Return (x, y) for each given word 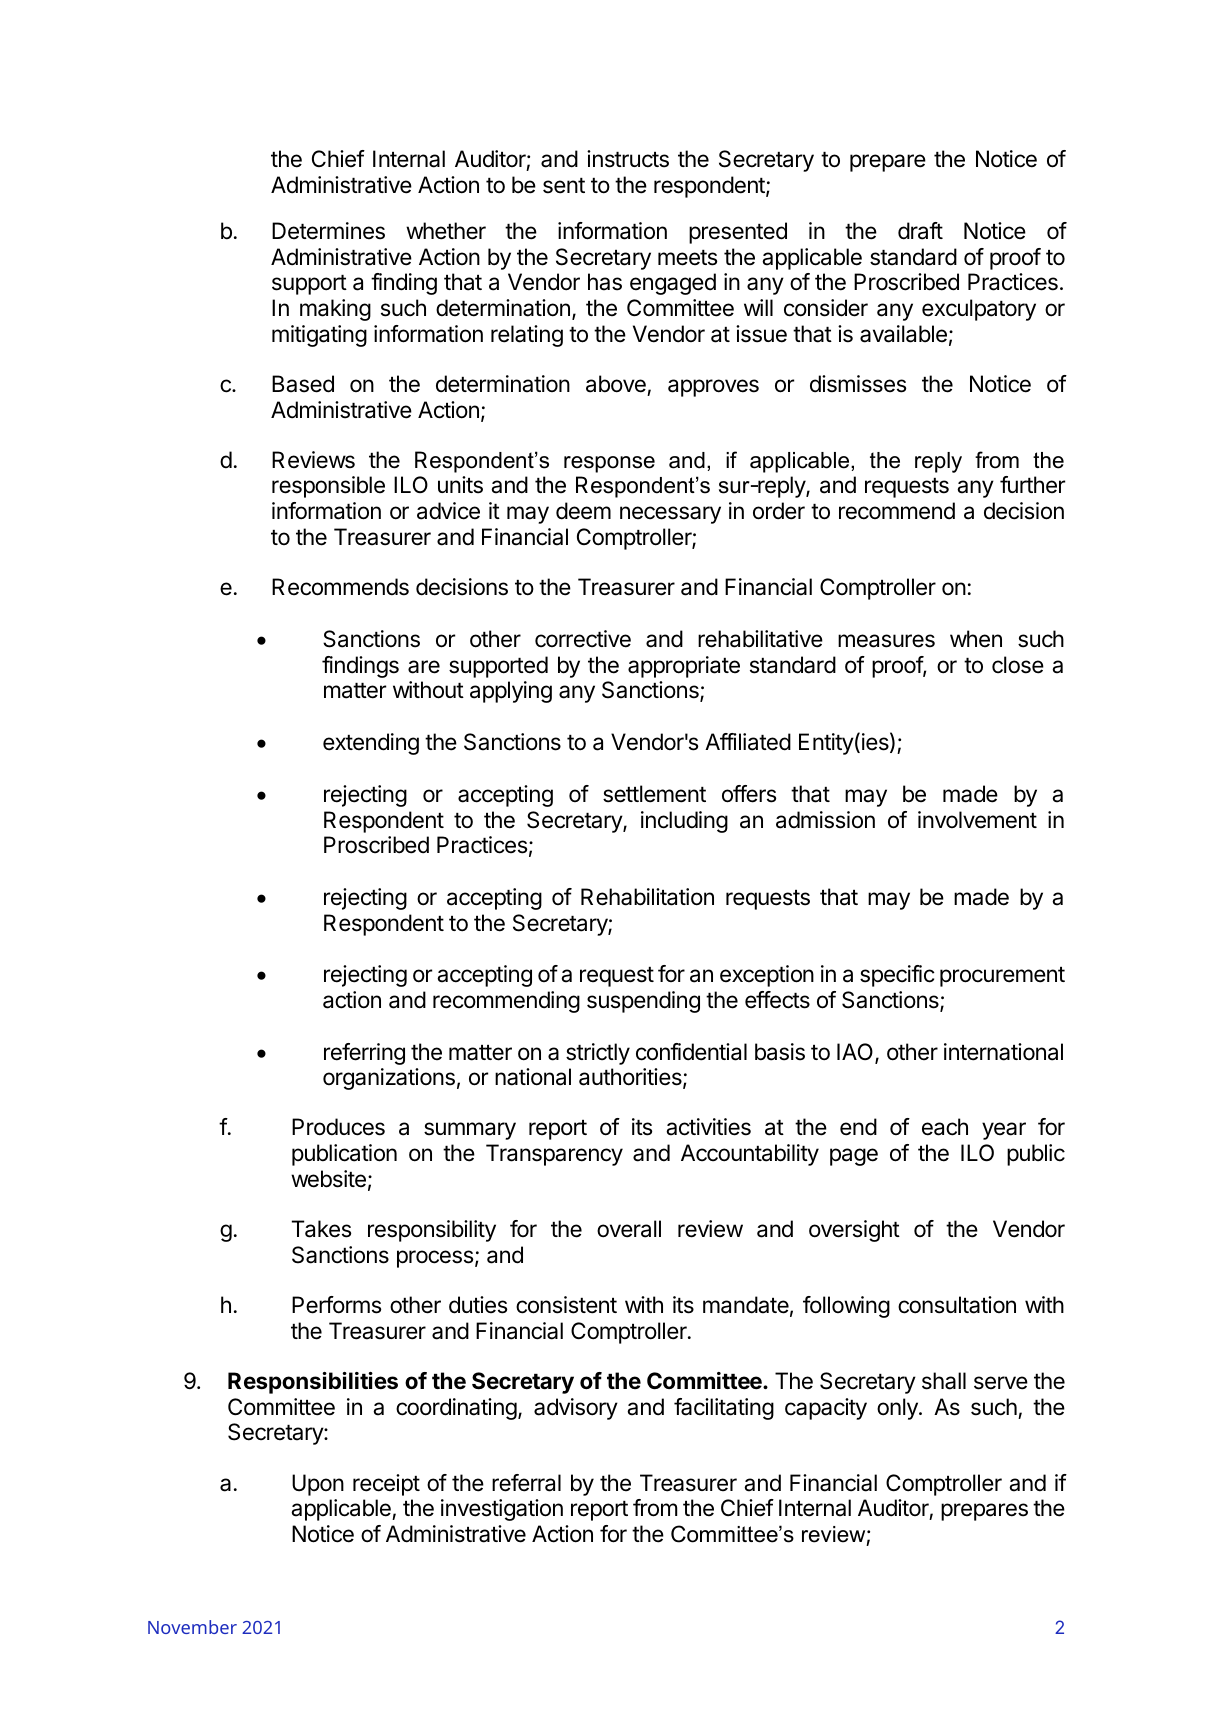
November (192, 1627)
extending (371, 744)
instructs (628, 159)
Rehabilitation (647, 897)
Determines (328, 231)
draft (920, 231)
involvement (977, 820)
